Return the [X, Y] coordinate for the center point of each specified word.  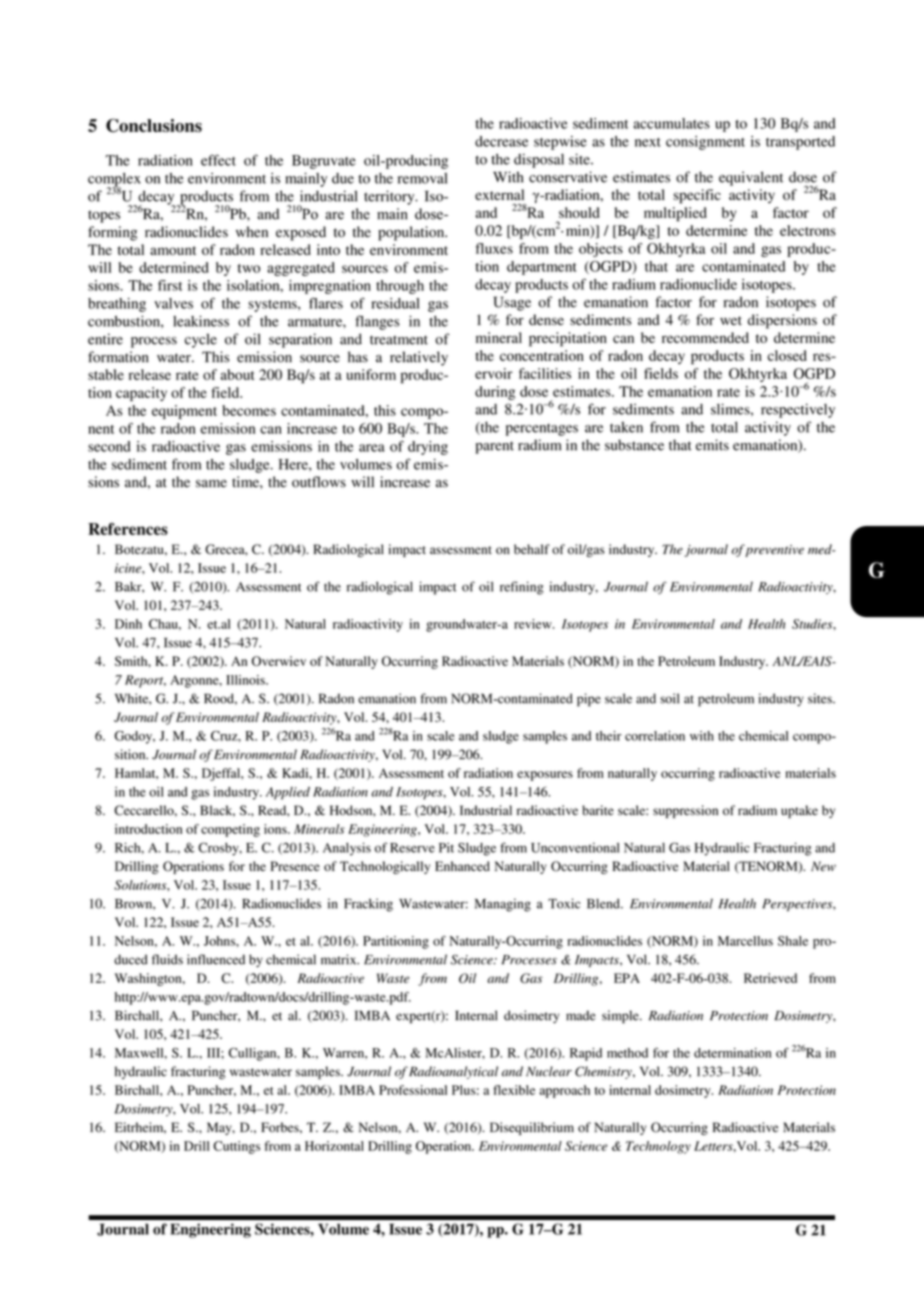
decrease [501, 141]
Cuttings [236, 1147]
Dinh [128, 624]
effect [218, 160]
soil [669, 698]
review [534, 624]
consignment [705, 143]
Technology [658, 1147]
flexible [514, 1090]
